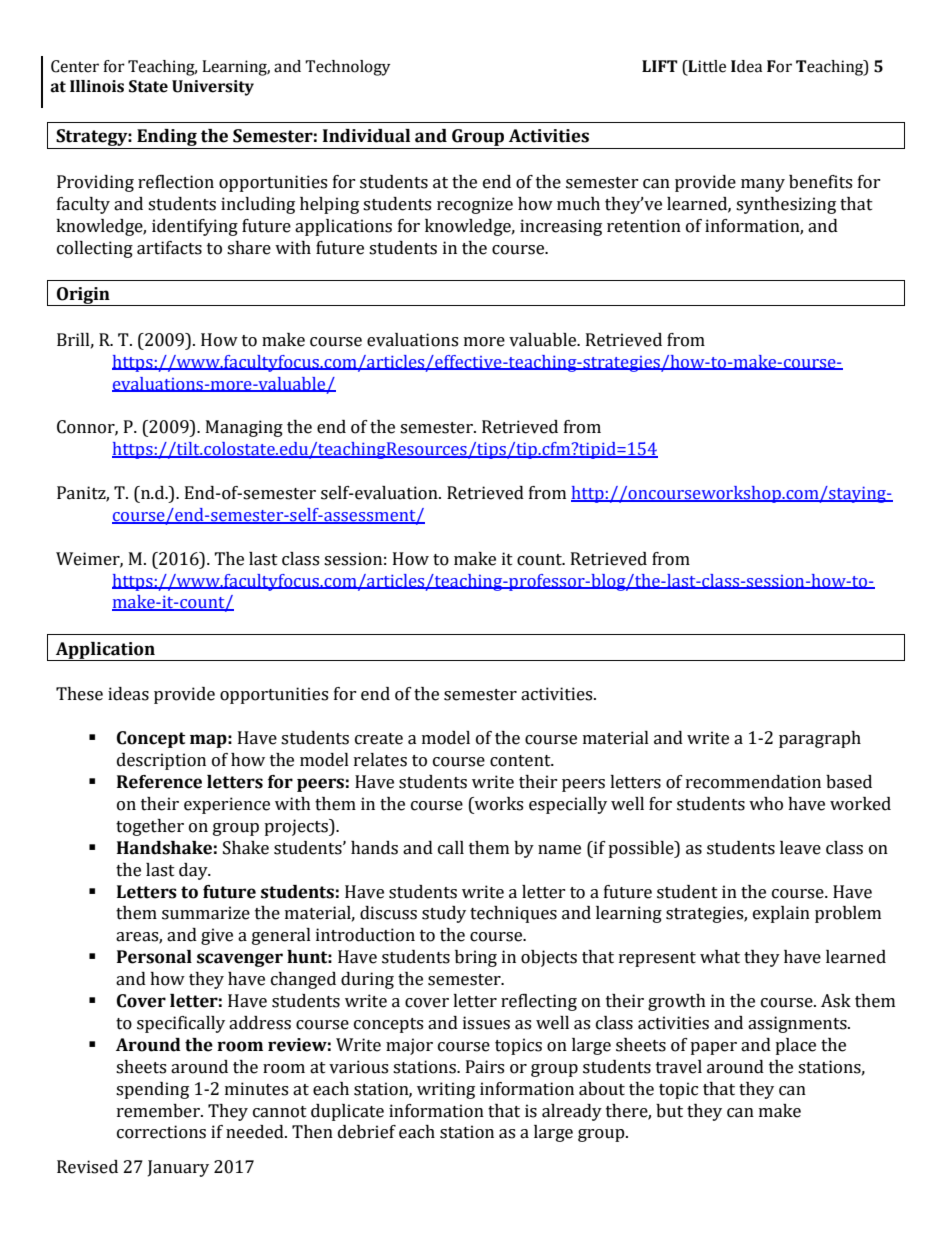  What do you see at coordinates (706, 67) in the image?
I see `Little` at bounding box center [706, 67].
